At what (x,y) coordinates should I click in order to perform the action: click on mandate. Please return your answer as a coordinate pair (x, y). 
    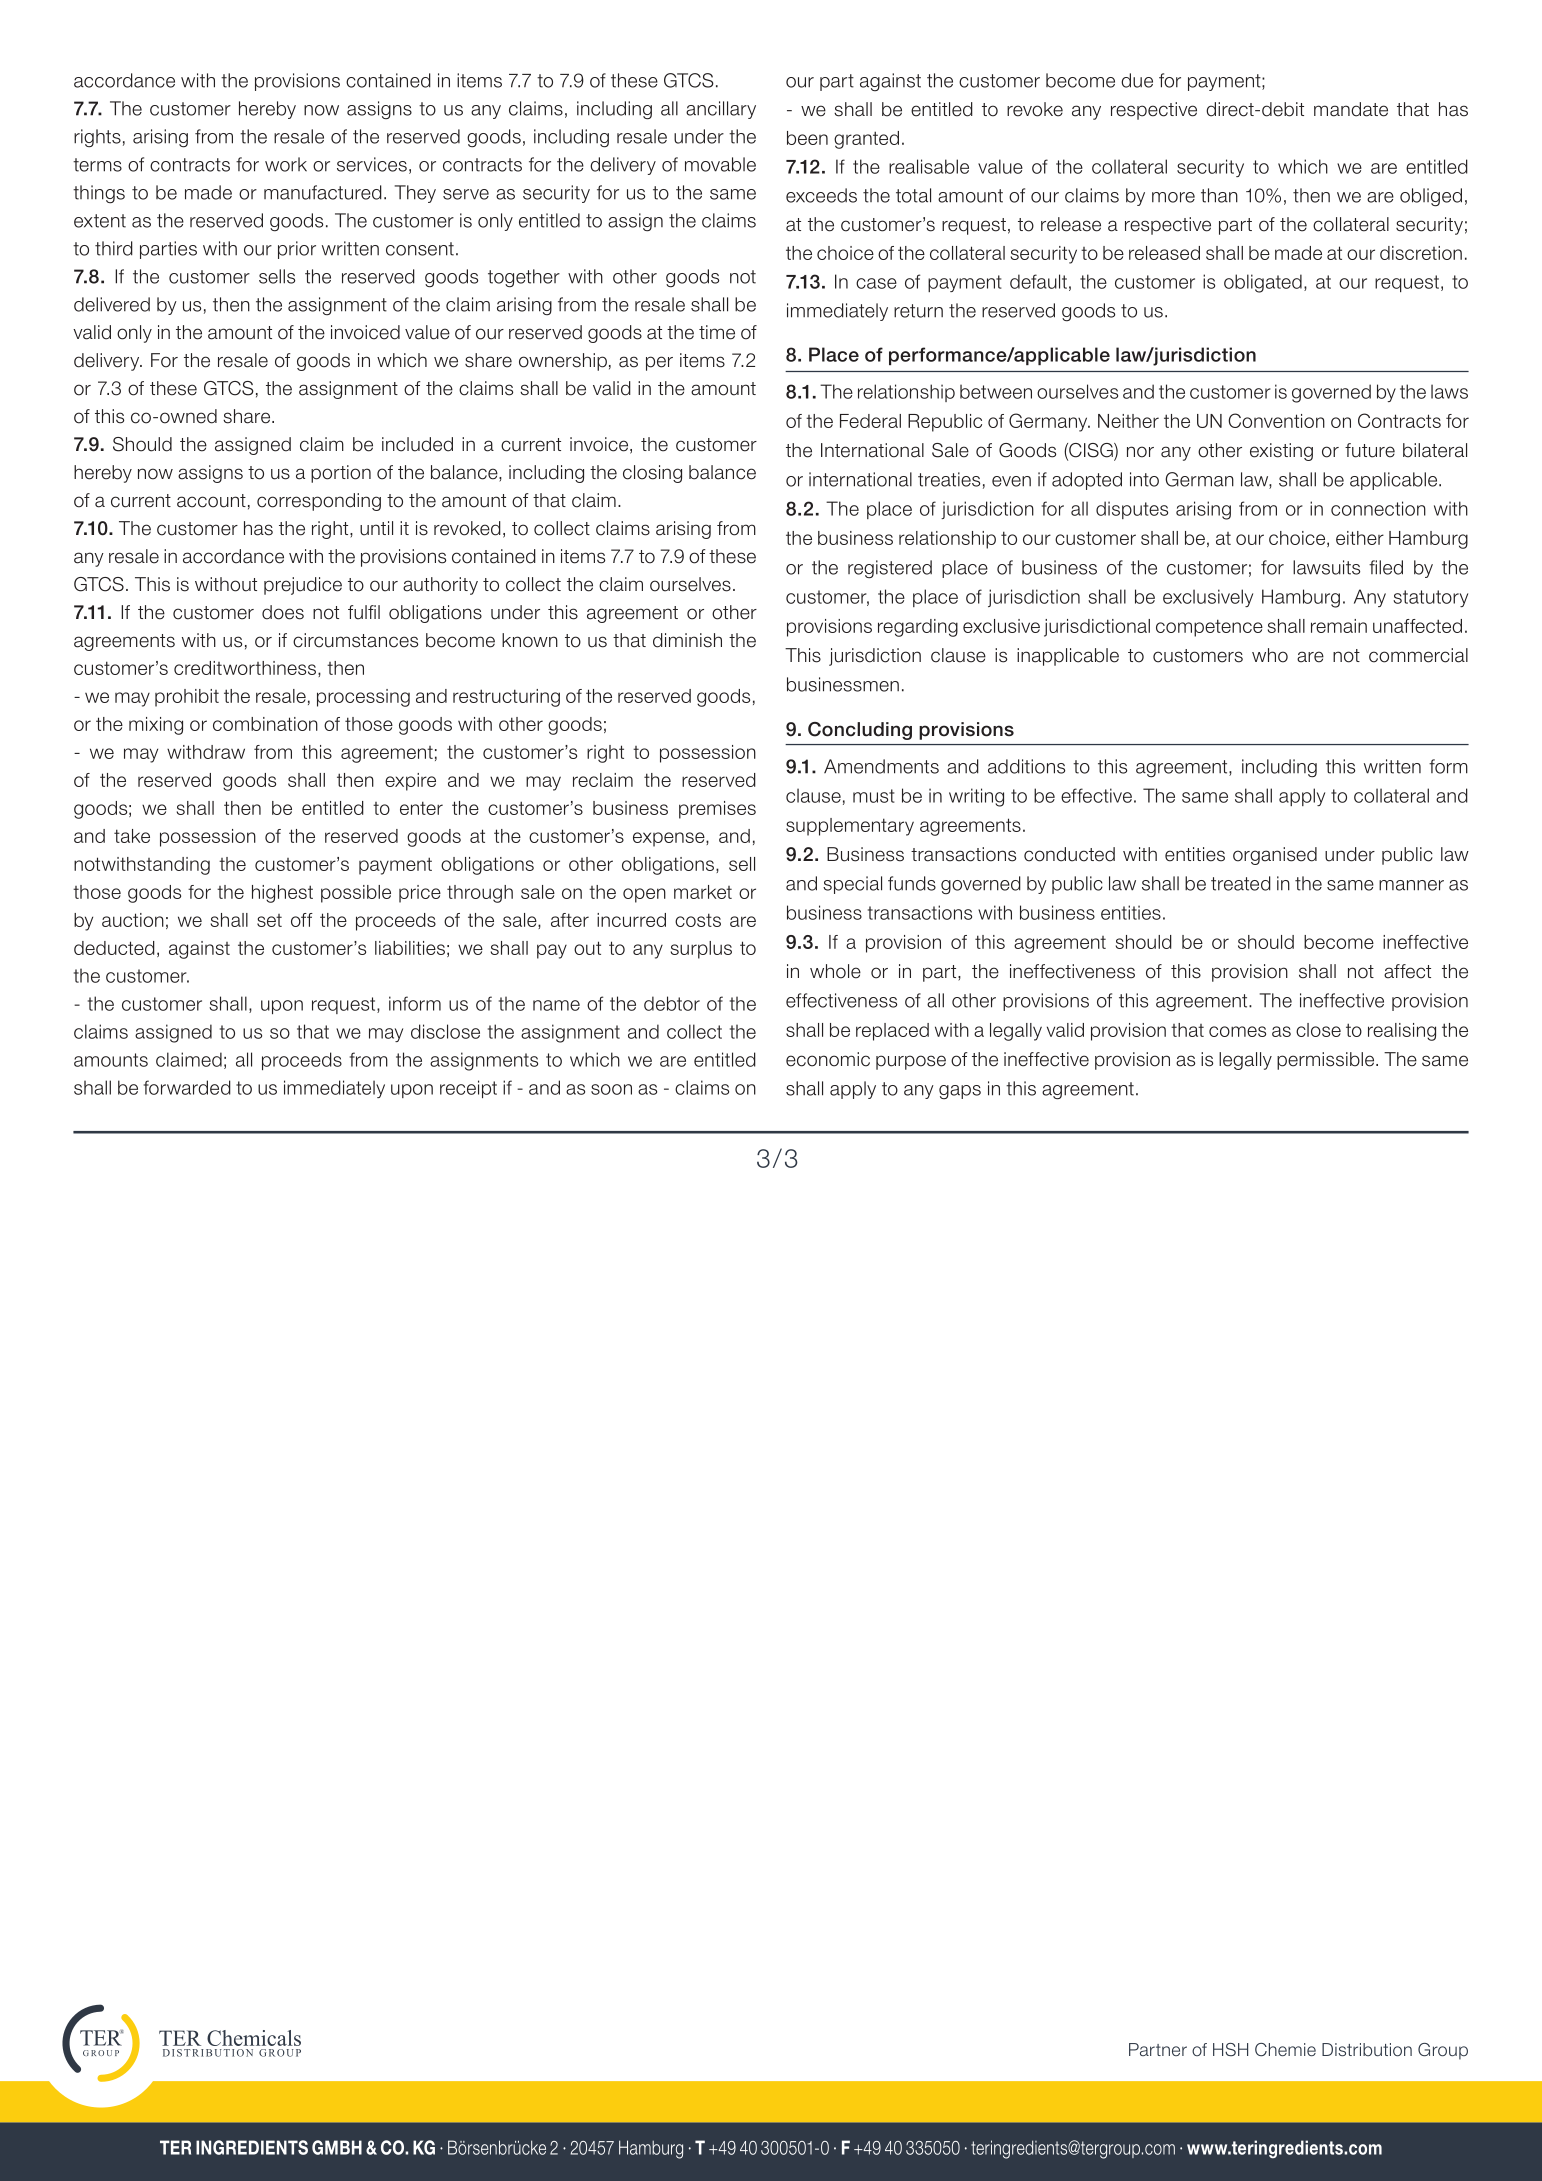
    Looking at the image, I should click on (1351, 109).
